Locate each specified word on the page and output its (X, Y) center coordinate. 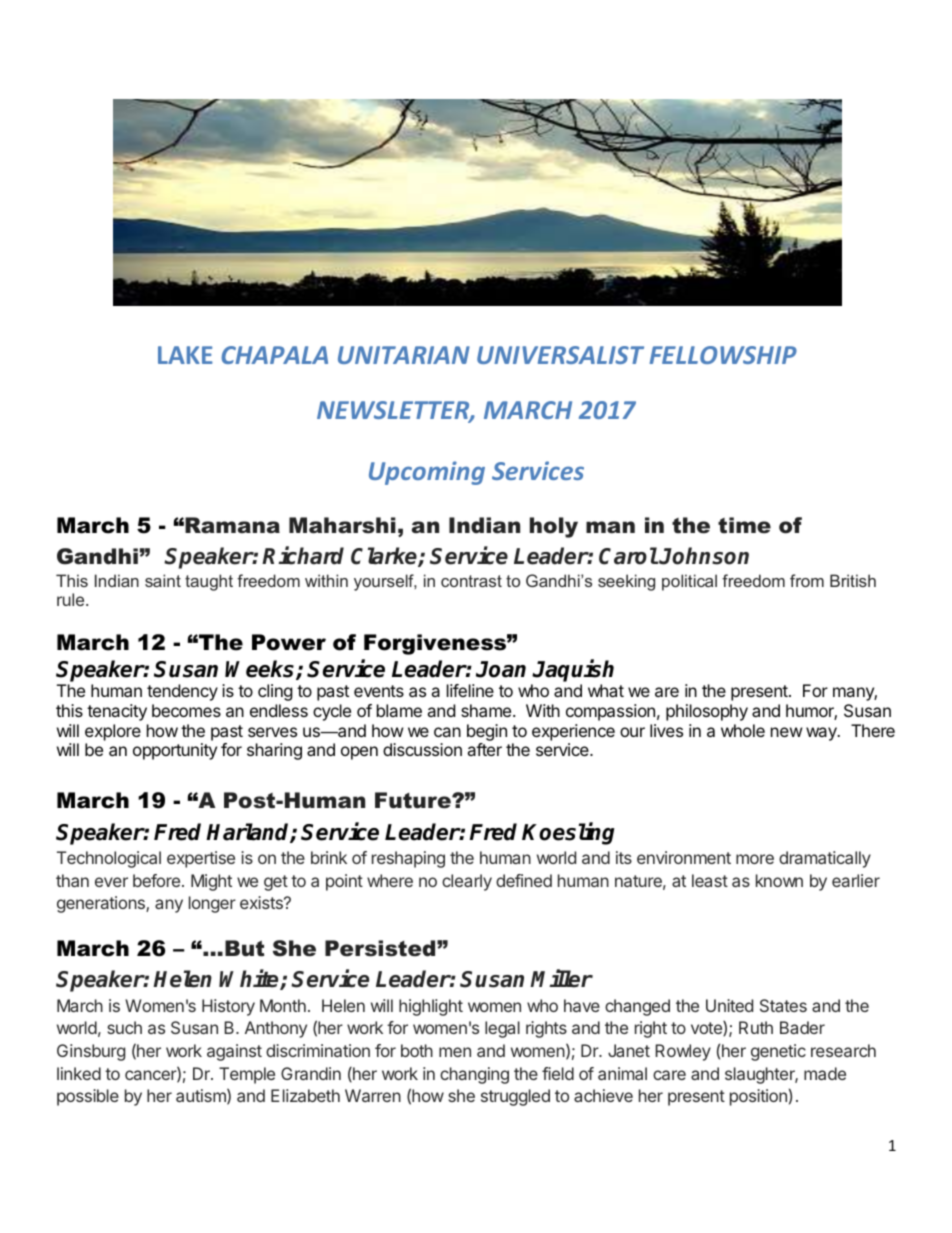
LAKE (185, 355)
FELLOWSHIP (723, 355)
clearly (467, 882)
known (779, 880)
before (158, 880)
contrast (471, 581)
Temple (247, 1075)
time (744, 525)
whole (743, 730)
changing (474, 1075)
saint (163, 580)
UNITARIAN (404, 355)
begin (487, 732)
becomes (186, 710)
